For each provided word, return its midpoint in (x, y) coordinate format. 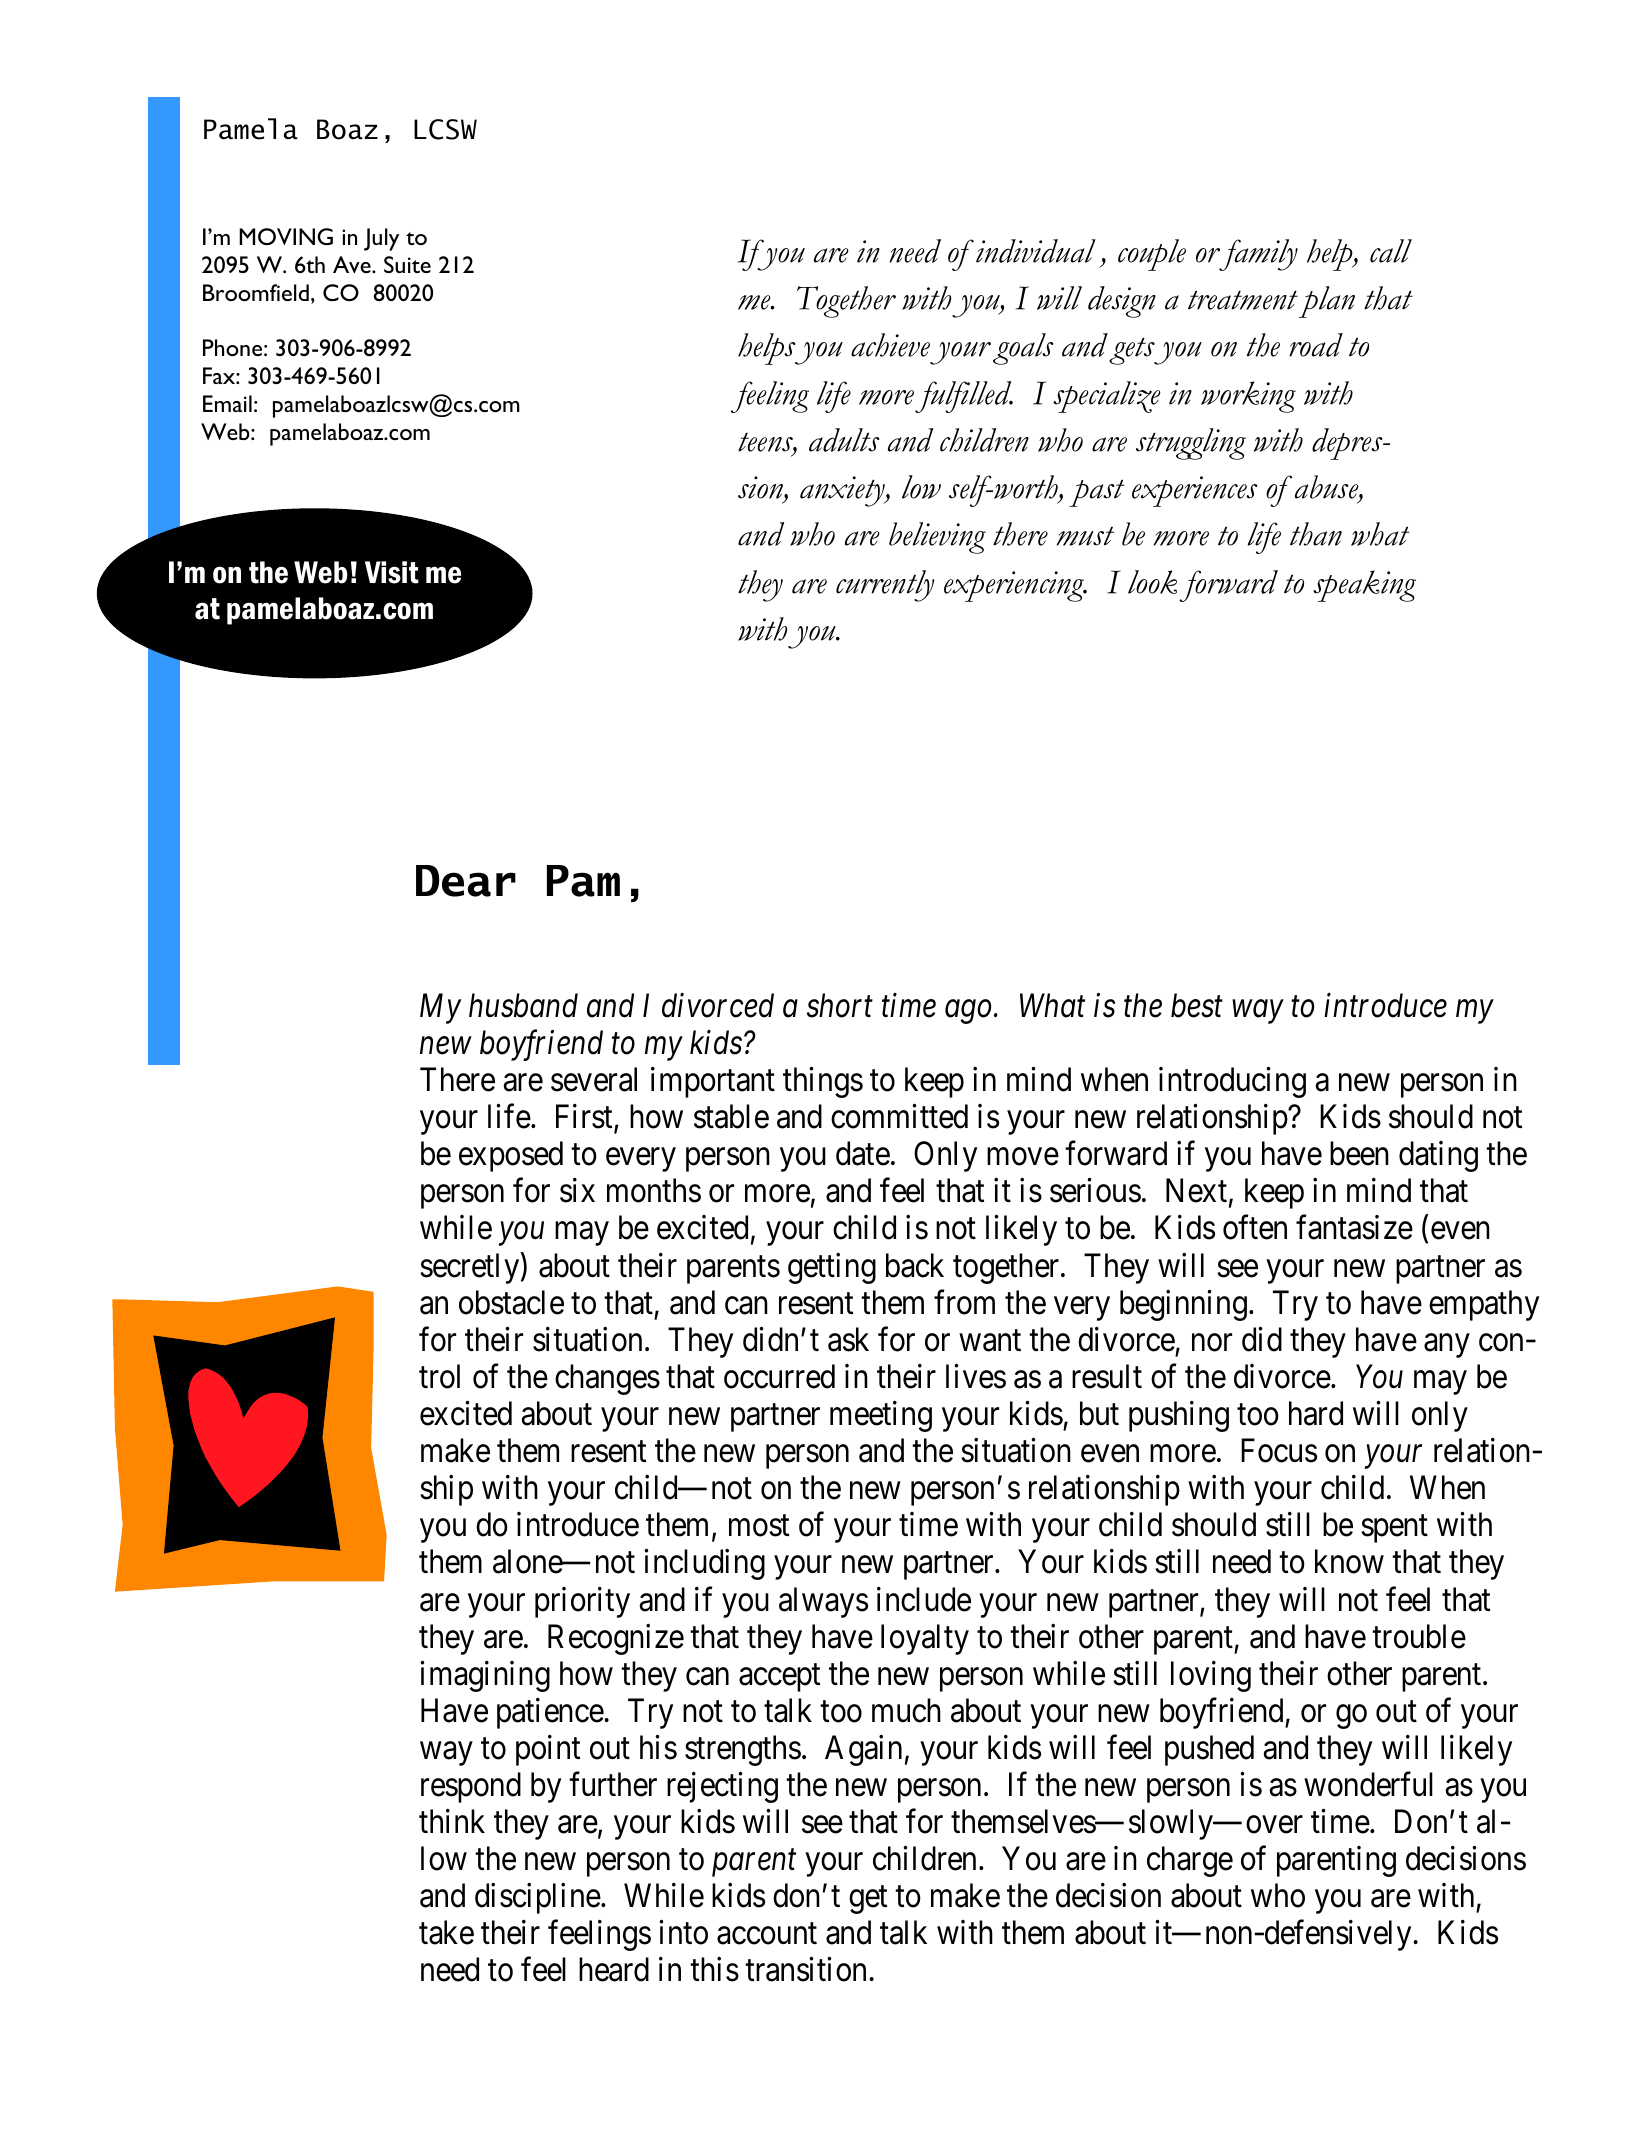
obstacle (511, 1302)
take (446, 1932)
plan (1326, 302)
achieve (890, 345)
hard (1316, 1413)
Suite (407, 264)
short (840, 1005)
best (1197, 1005)
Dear (466, 881)
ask (848, 1339)
